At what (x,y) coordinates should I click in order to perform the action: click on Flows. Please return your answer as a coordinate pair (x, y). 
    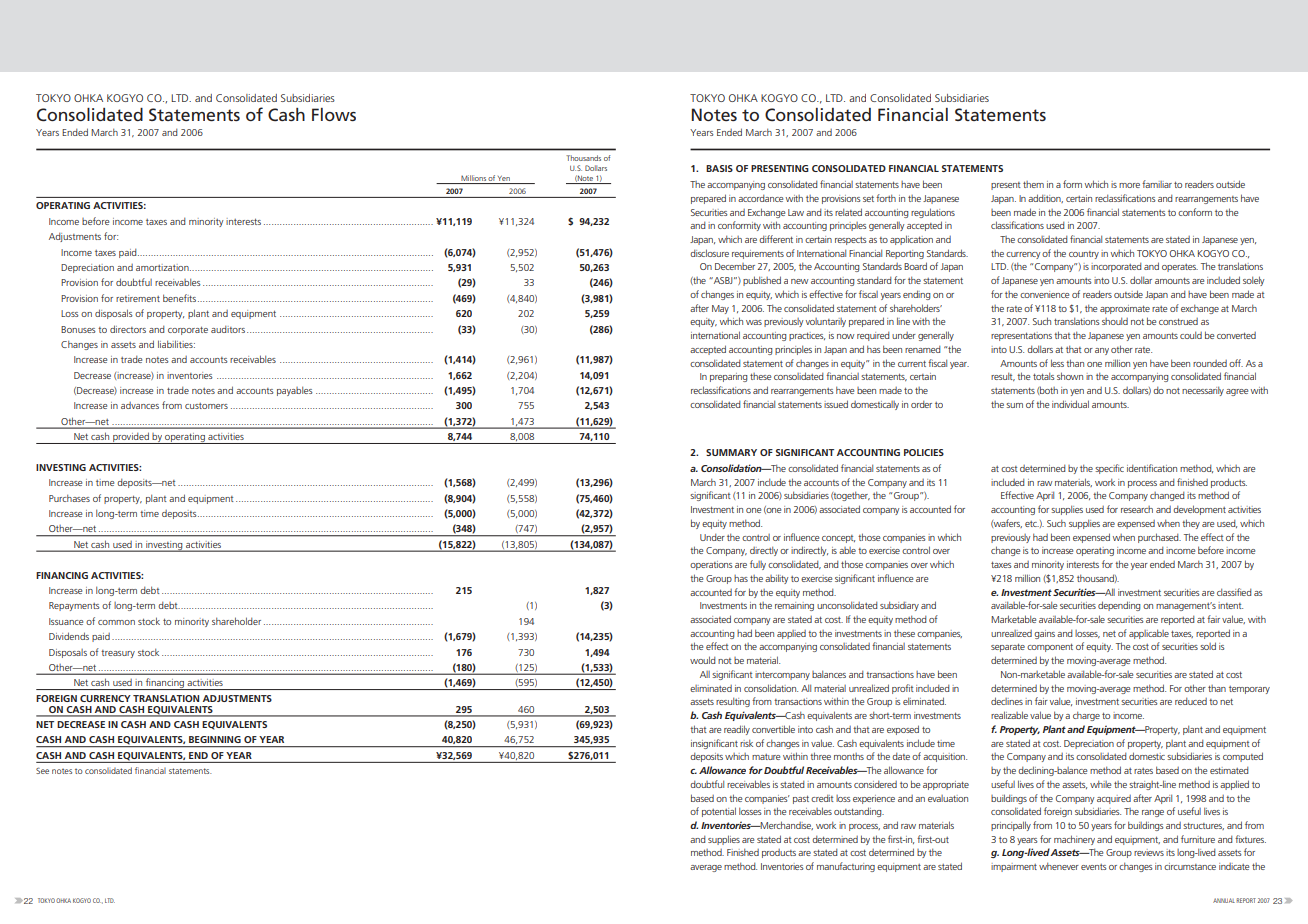
    Looking at the image, I should click on (334, 114).
